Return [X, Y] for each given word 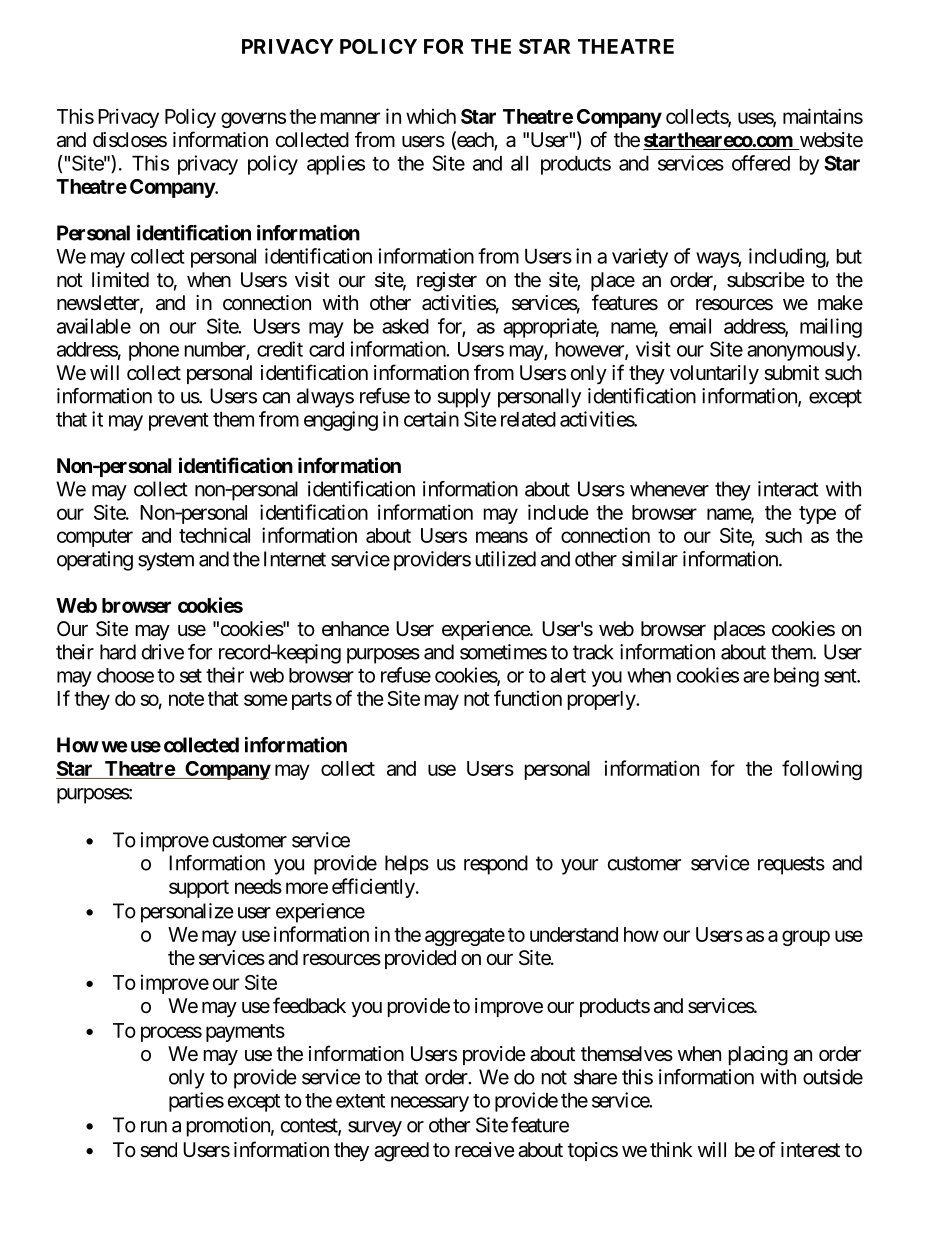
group [806, 938]
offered [761, 163]
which [431, 116]
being [796, 677]
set [191, 676]
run [154, 1127]
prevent [179, 422]
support [199, 889]
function [528, 698]
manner [350, 118]
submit [791, 373]
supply [464, 398]
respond [496, 865]
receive [485, 1149]
